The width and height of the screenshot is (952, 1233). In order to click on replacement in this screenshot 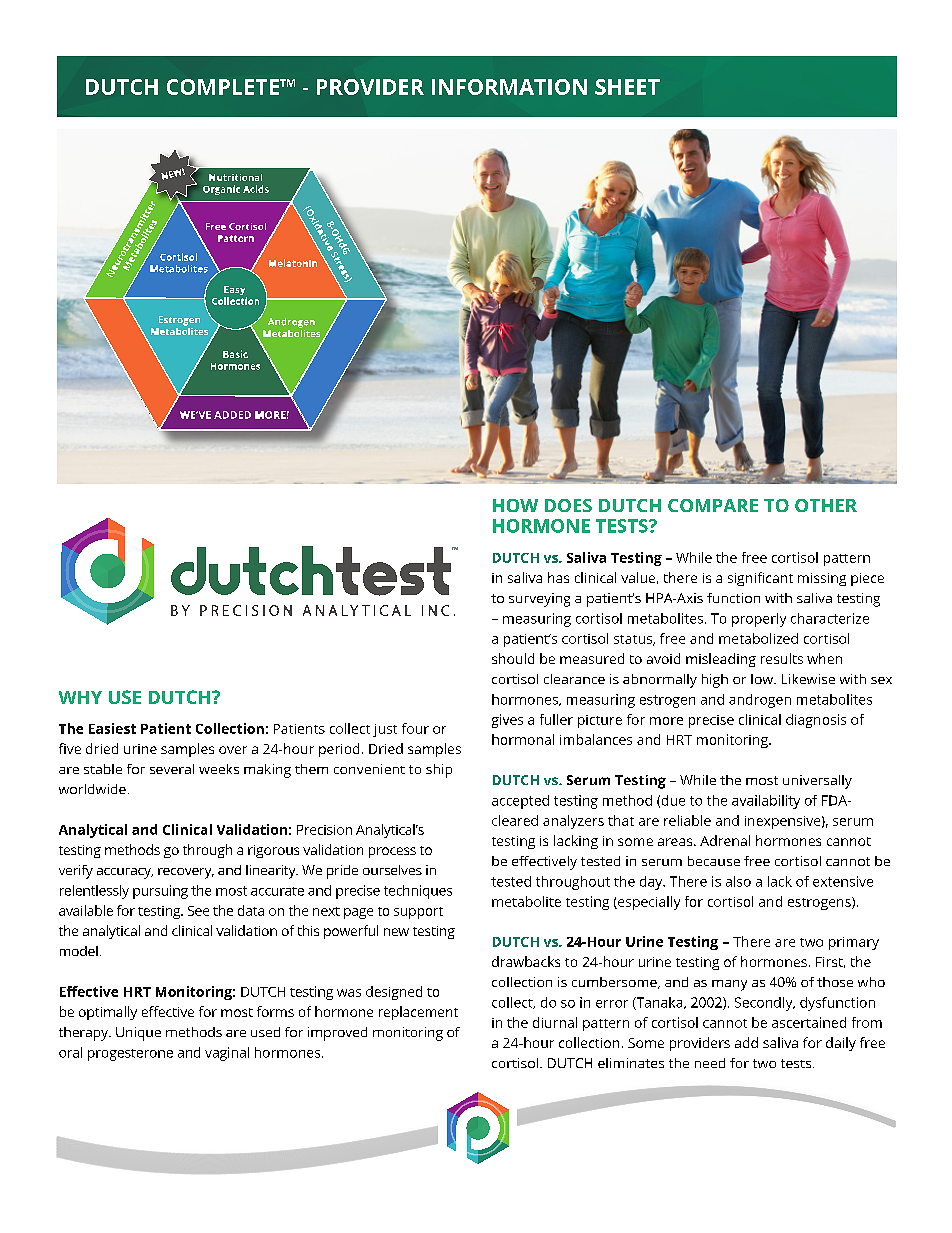, I will do `click(418, 1013)`.
